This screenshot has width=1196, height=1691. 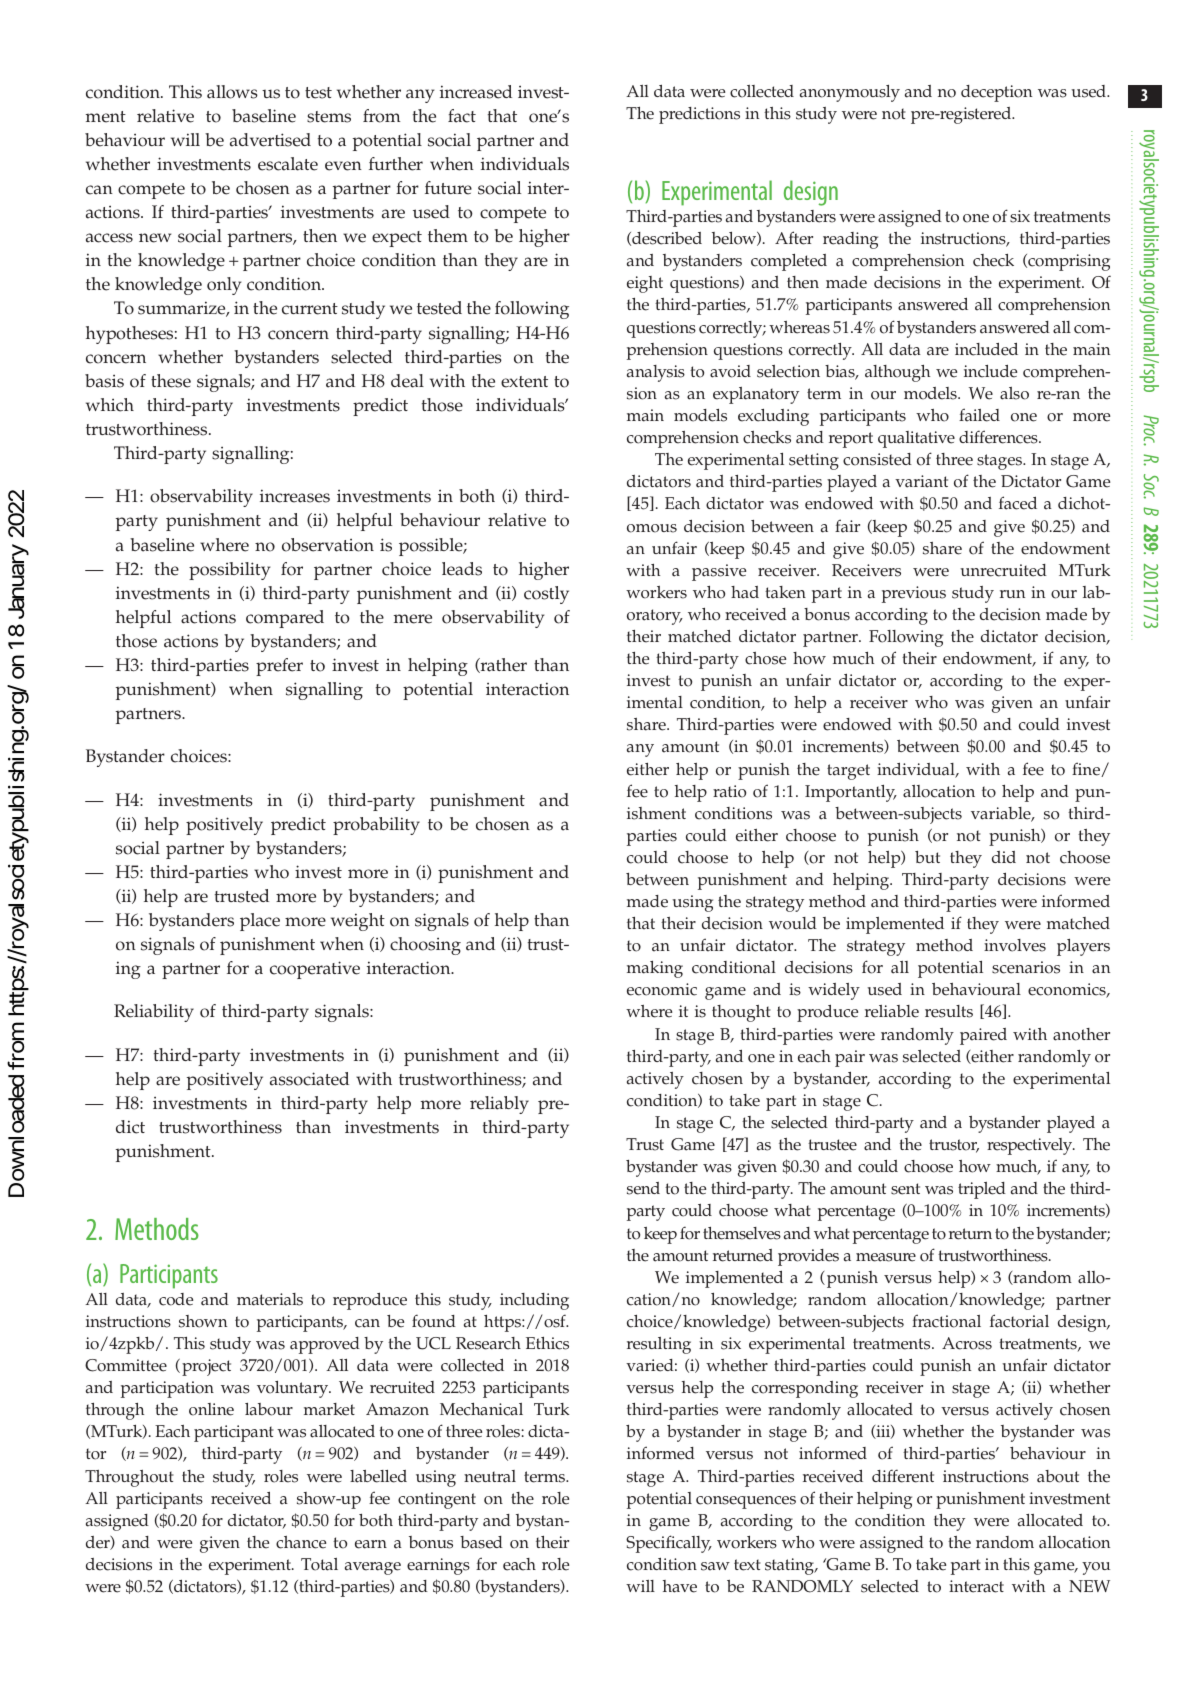 I want to click on increases, so click(x=295, y=496).
